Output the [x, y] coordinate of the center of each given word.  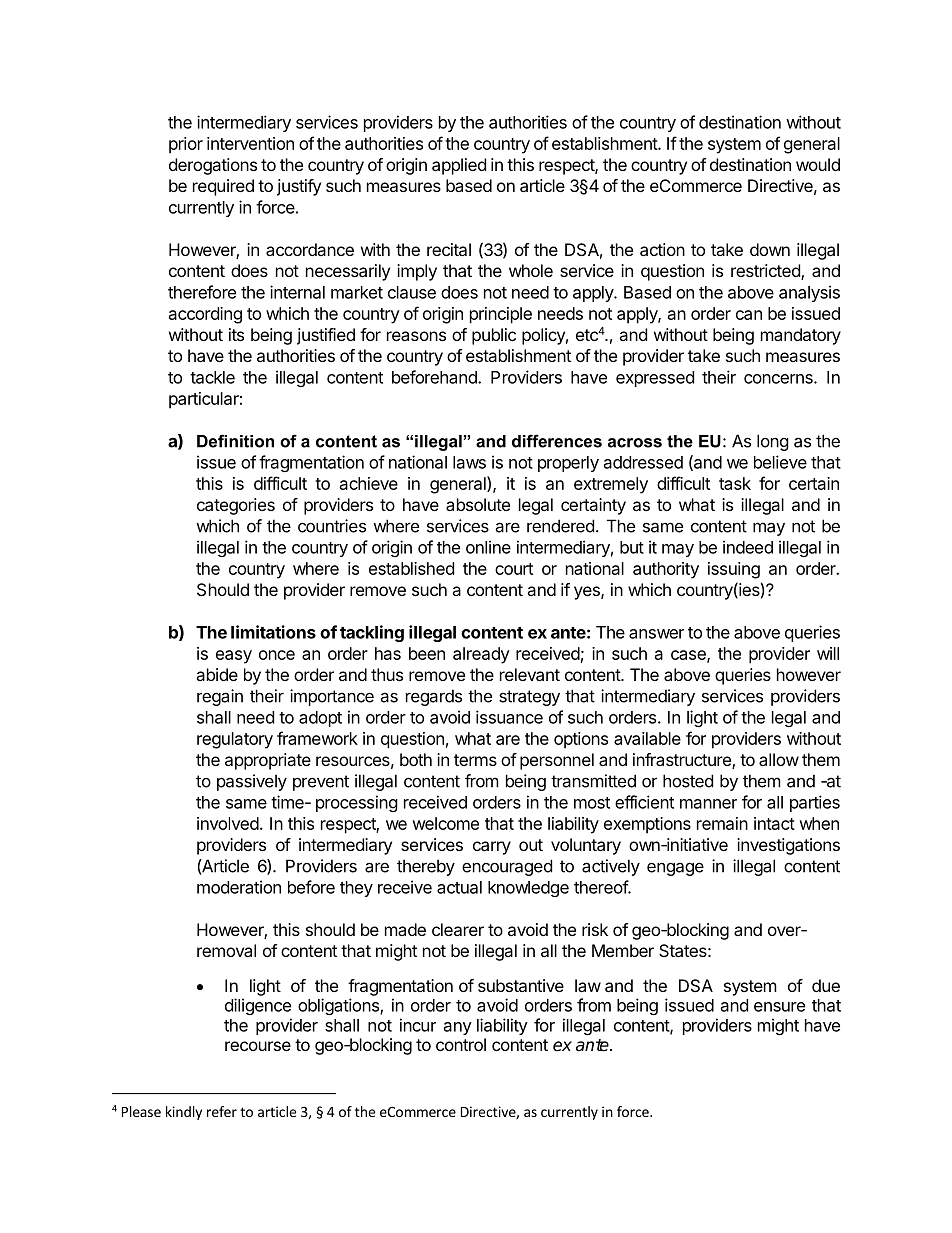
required [223, 187]
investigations [788, 846]
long [773, 442]
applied [459, 166]
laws [469, 462]
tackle [212, 377]
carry [492, 848]
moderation [239, 887]
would [818, 164]
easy [234, 657]
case [689, 656]
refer [222, 1111]
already [481, 655]
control [461, 1044]
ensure [779, 1007]
